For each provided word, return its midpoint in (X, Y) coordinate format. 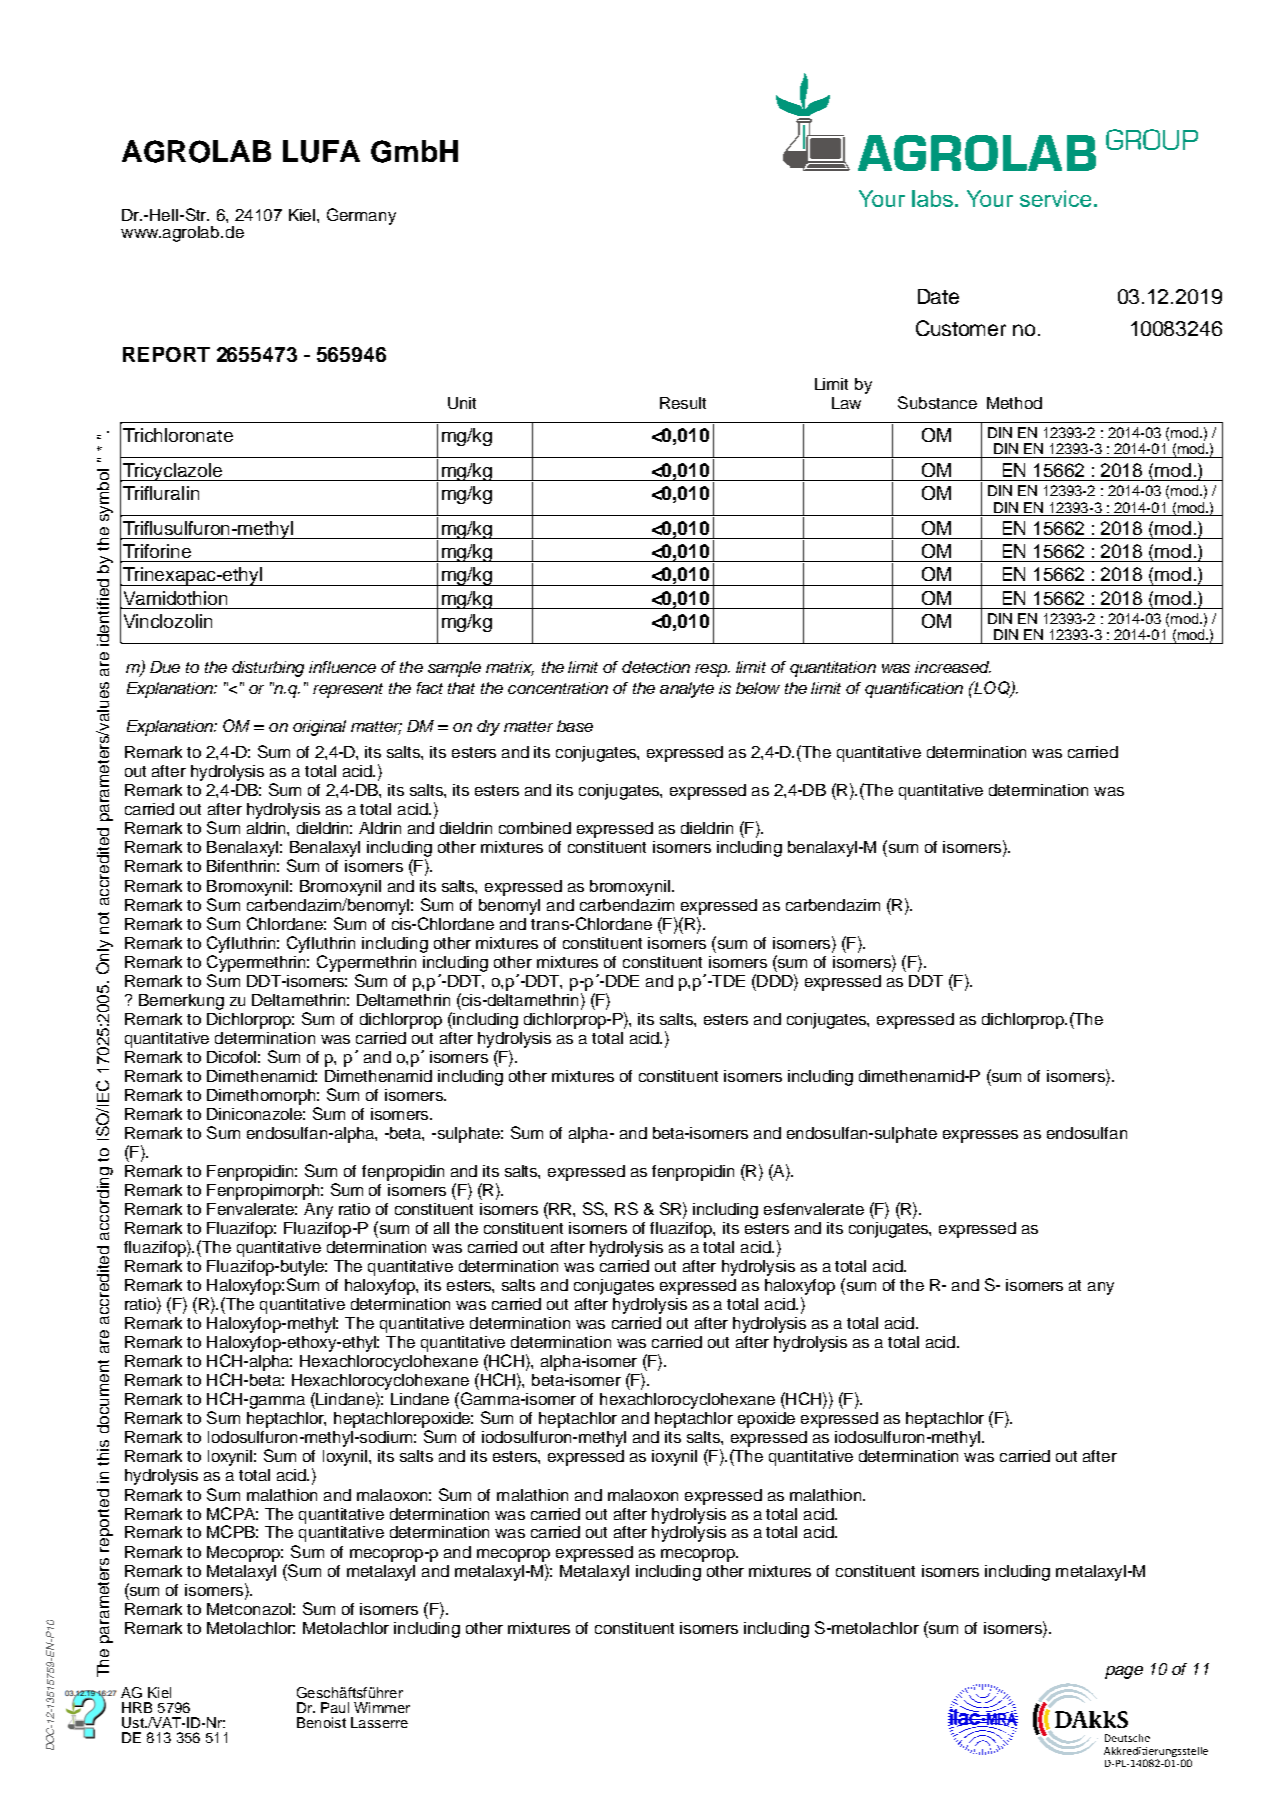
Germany (361, 216)
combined (535, 828)
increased (953, 667)
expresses (980, 1136)
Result (683, 403)
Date (938, 296)
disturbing (268, 669)
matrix (510, 668)
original (319, 728)
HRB (137, 1707)
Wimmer (382, 1707)
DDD (775, 980)
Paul (335, 1707)
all (441, 1228)
